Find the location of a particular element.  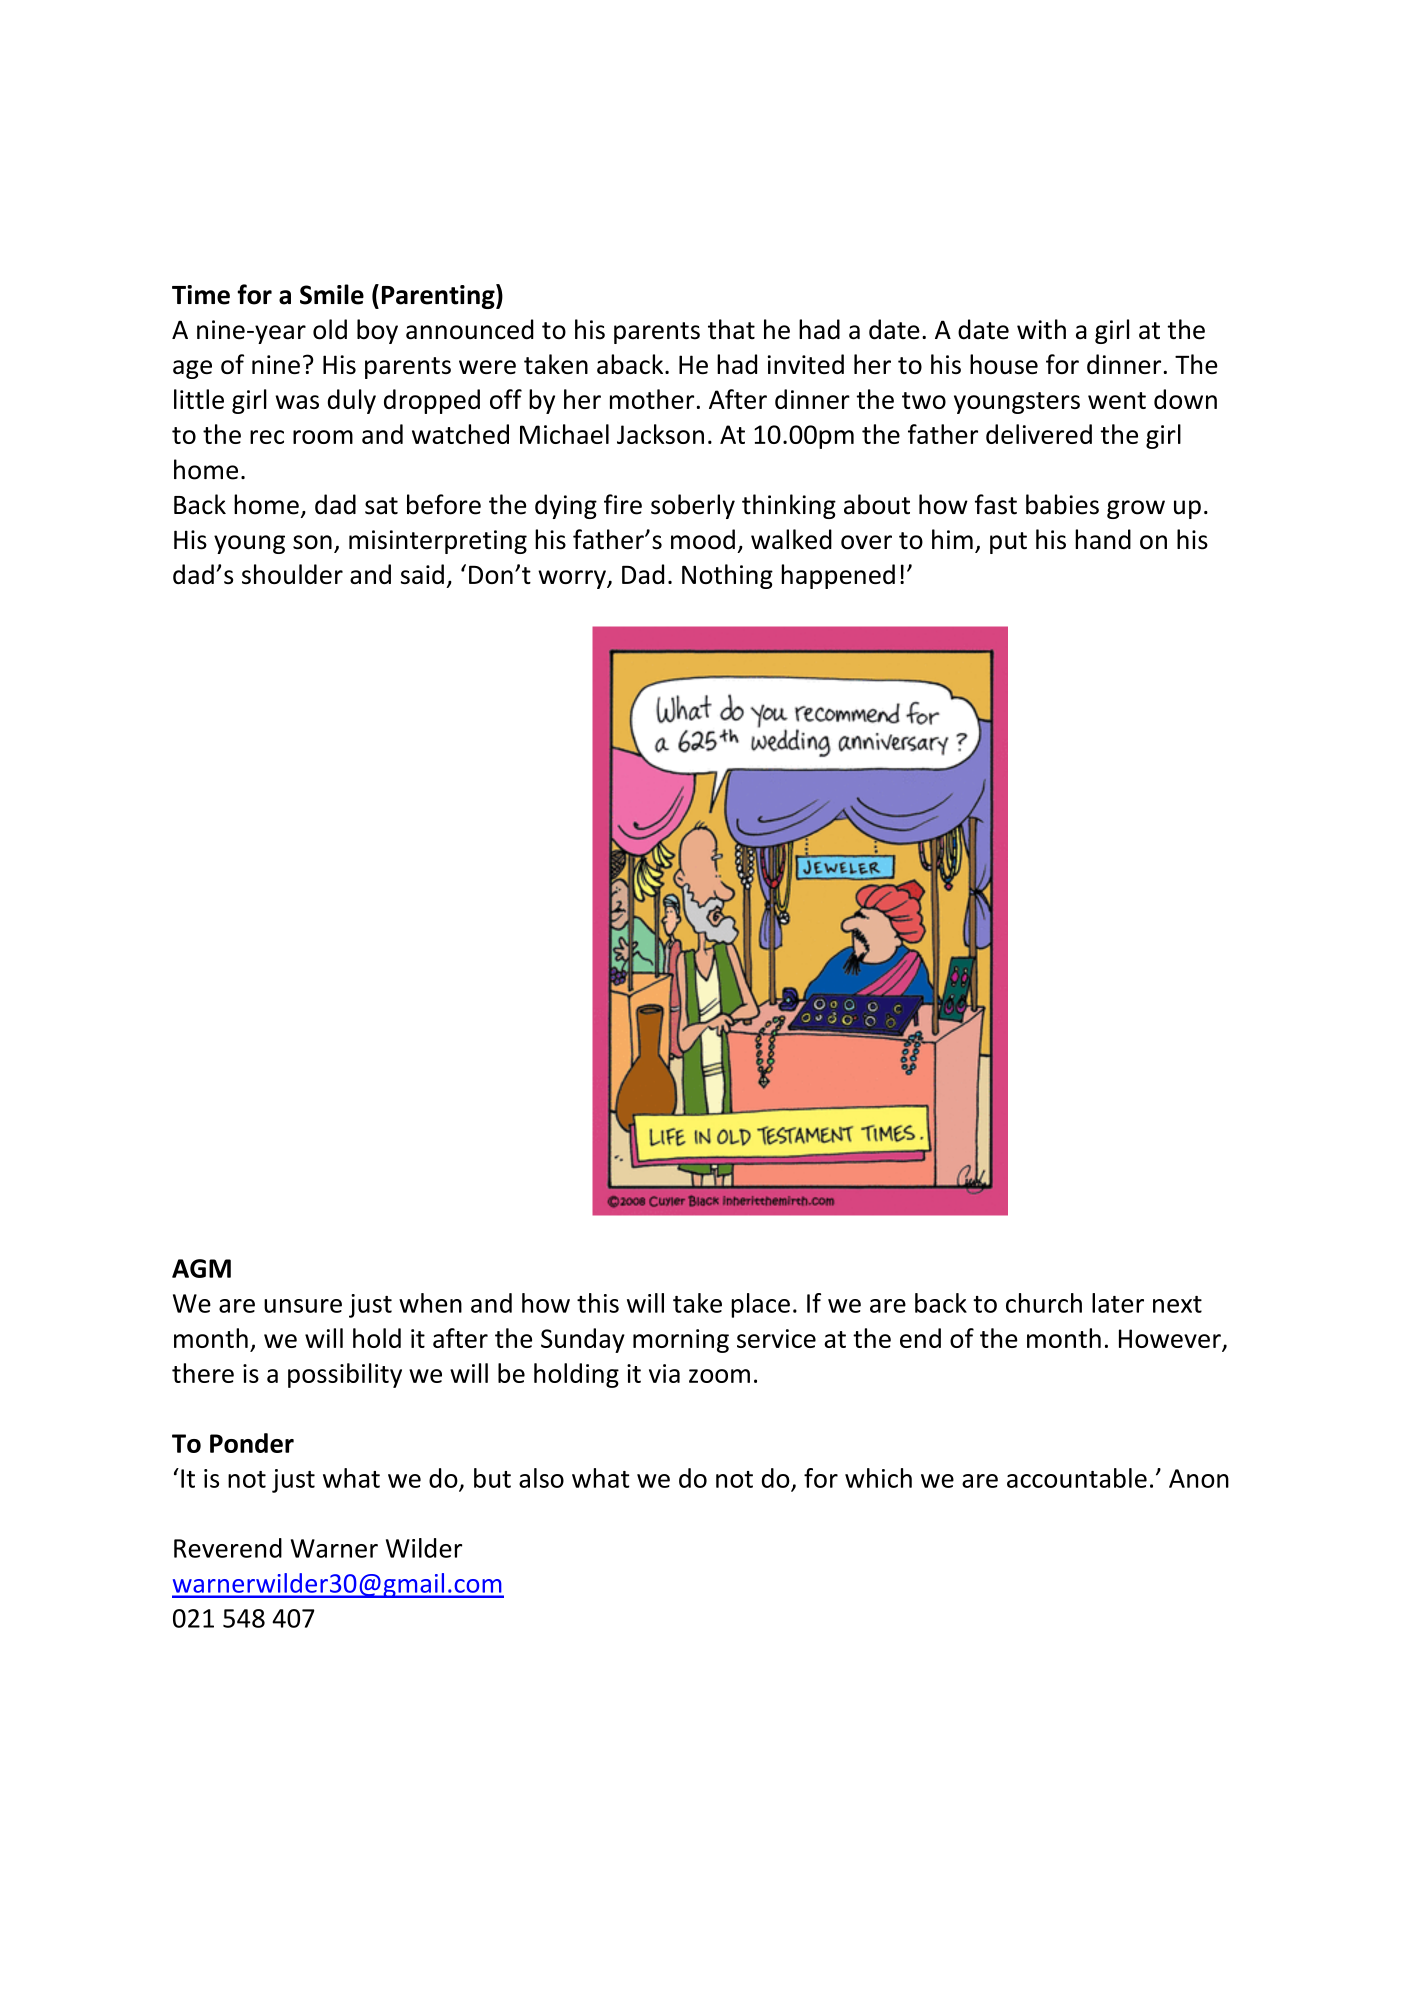

with is located at coordinates (1041, 329).
